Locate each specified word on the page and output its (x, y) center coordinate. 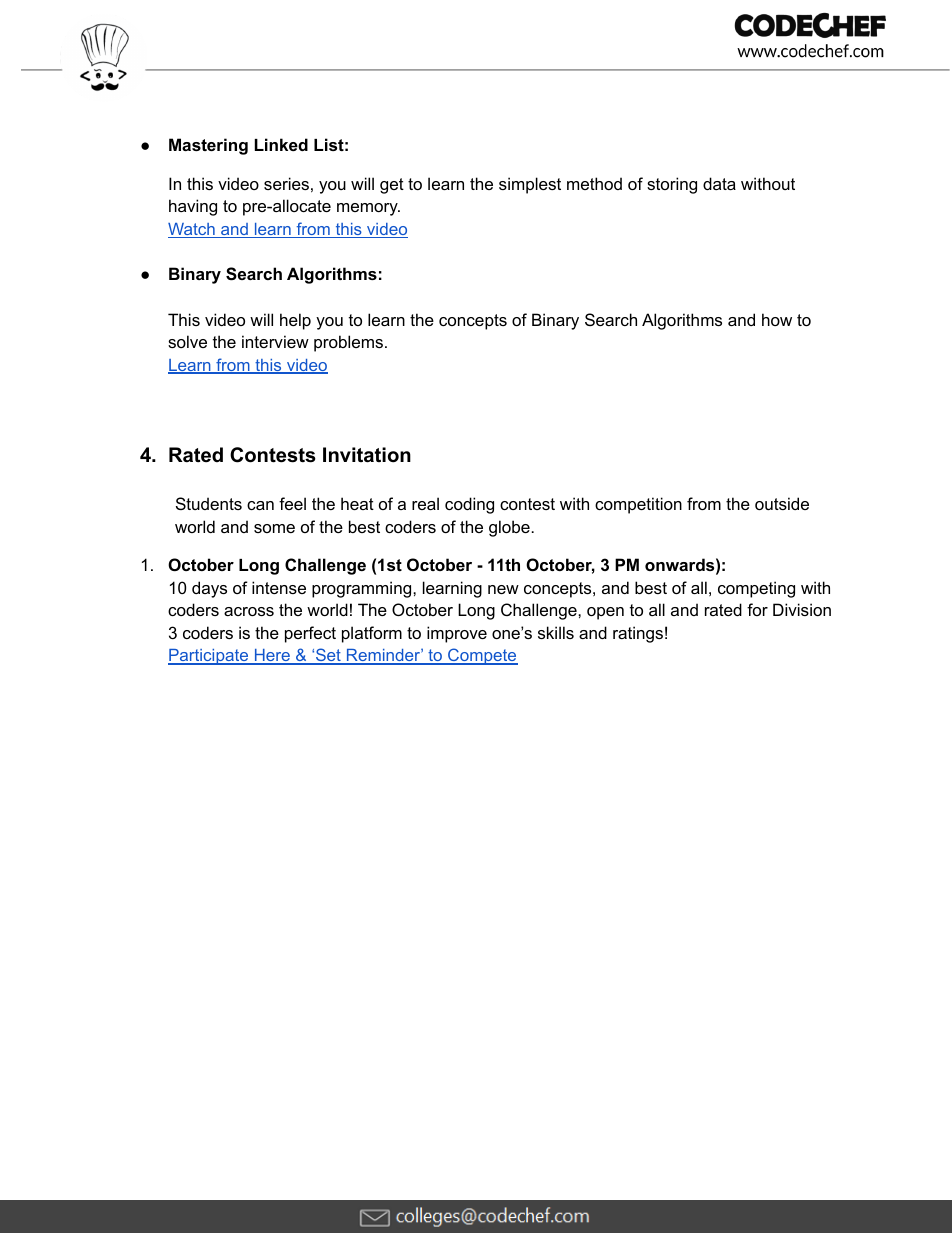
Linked (281, 144)
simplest (530, 185)
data (719, 183)
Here (272, 657)
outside (782, 503)
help (295, 321)
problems (350, 343)
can (260, 505)
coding (469, 505)
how (777, 319)
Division (802, 609)
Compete (482, 656)
